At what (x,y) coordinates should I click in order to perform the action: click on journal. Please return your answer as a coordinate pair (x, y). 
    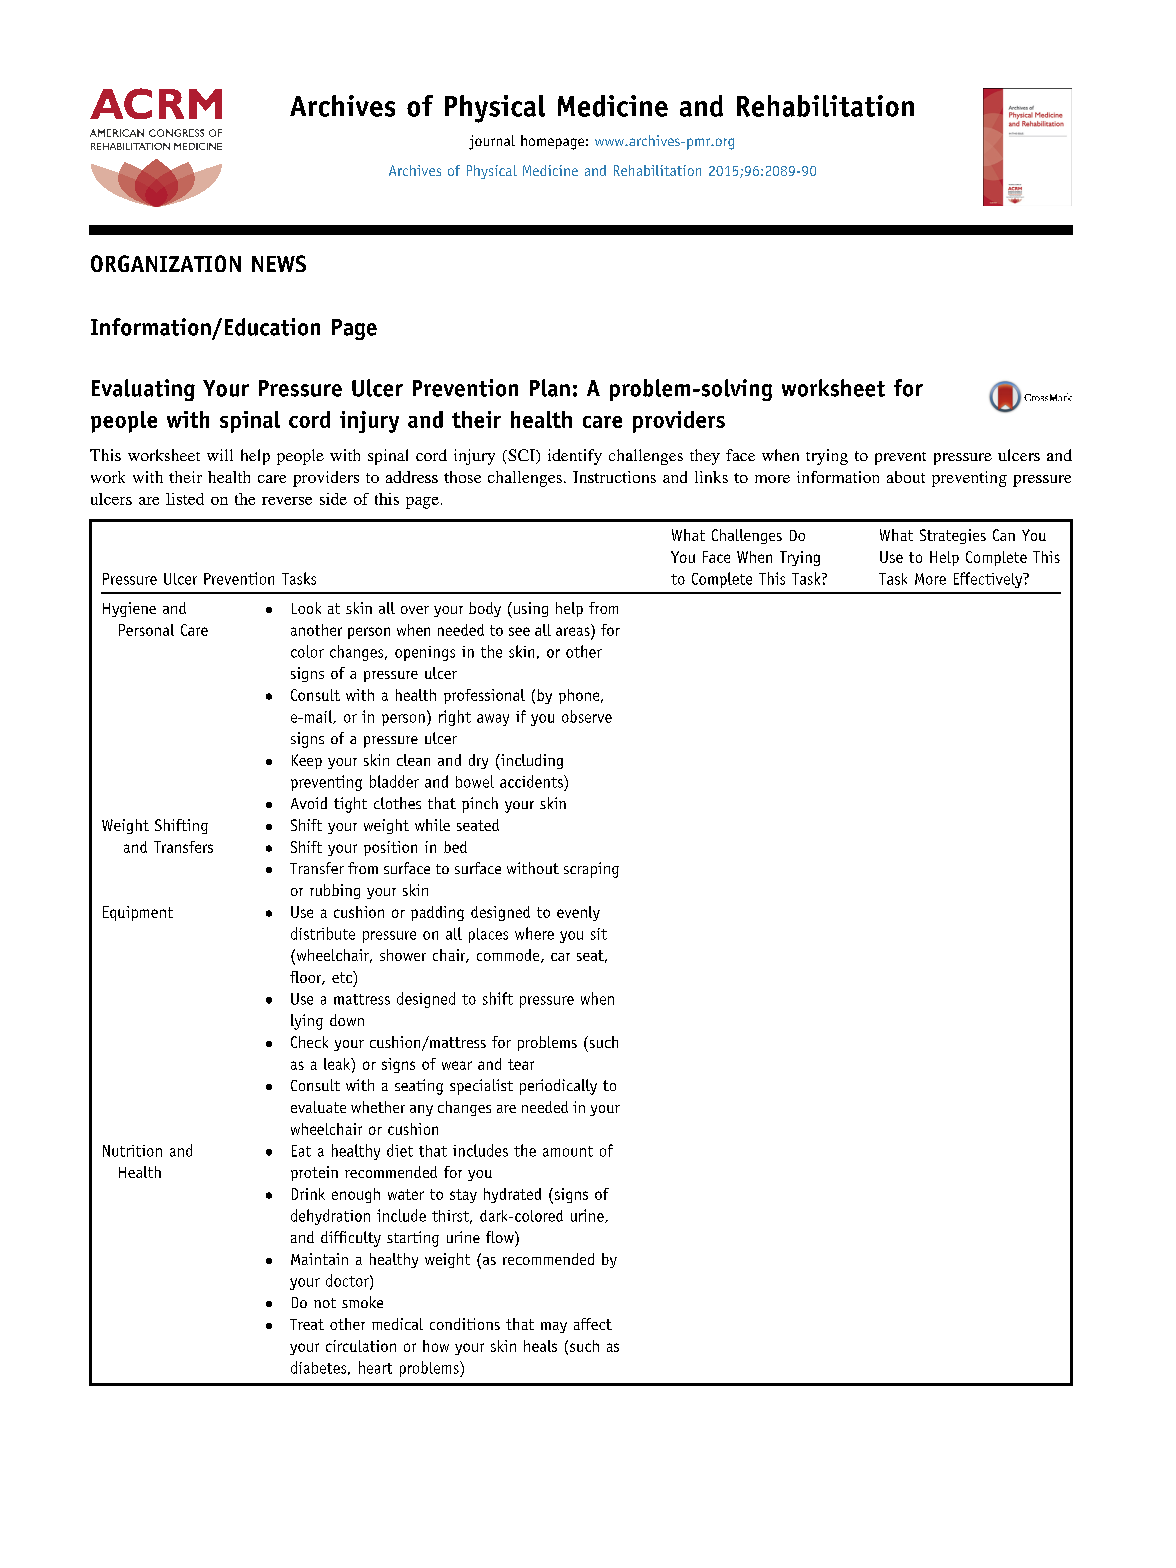
    Looking at the image, I should click on (492, 142).
